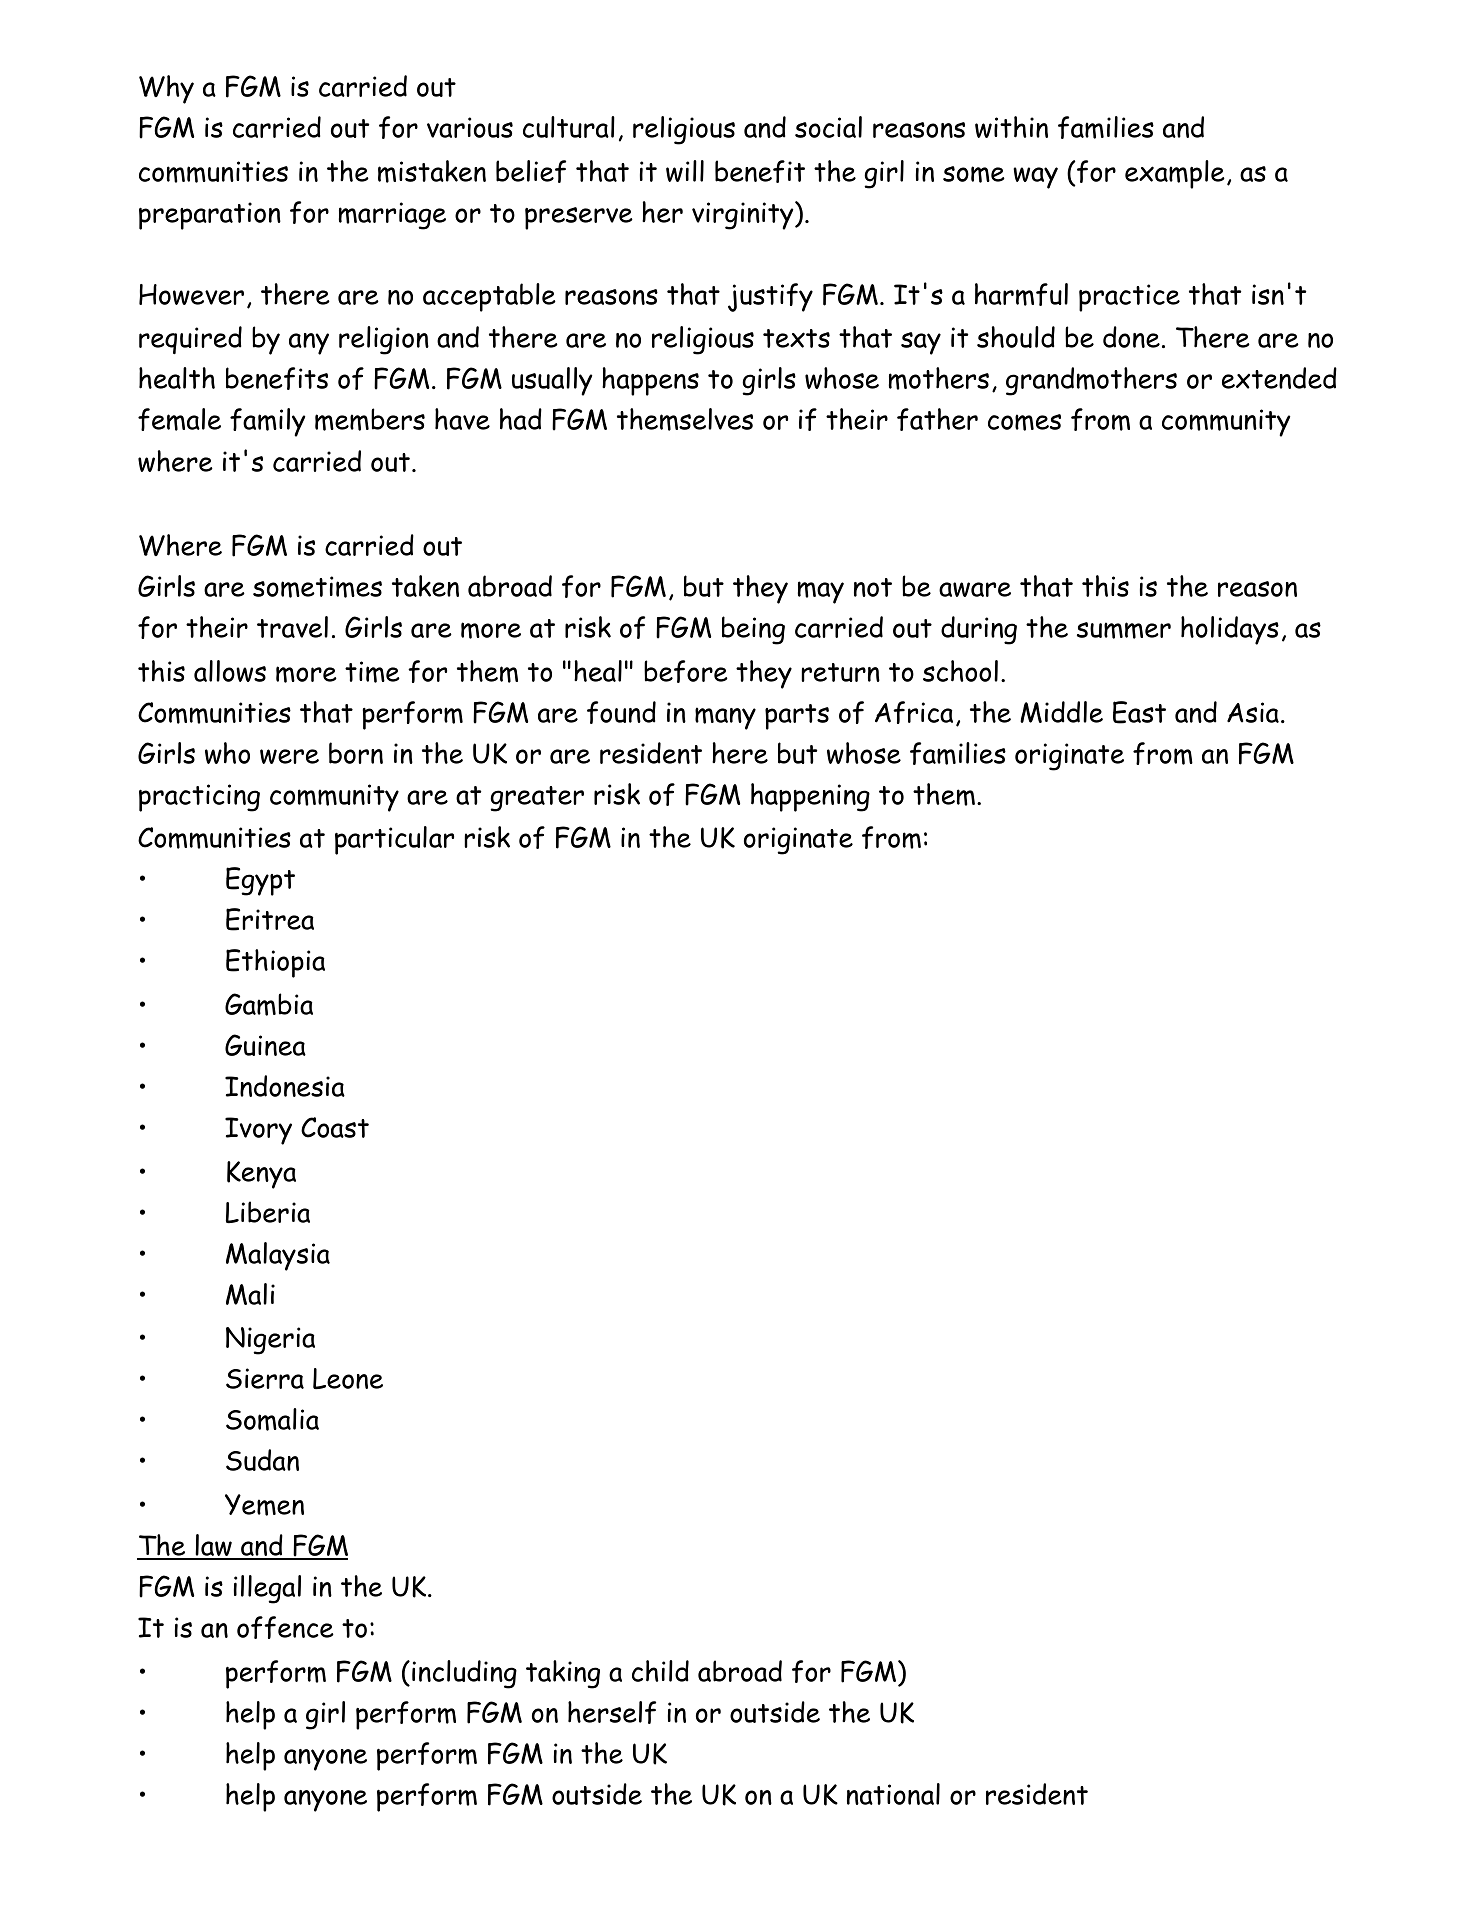 Image resolution: width=1478 pixels, height=1913 pixels. I want to click on will, so click(685, 171).
